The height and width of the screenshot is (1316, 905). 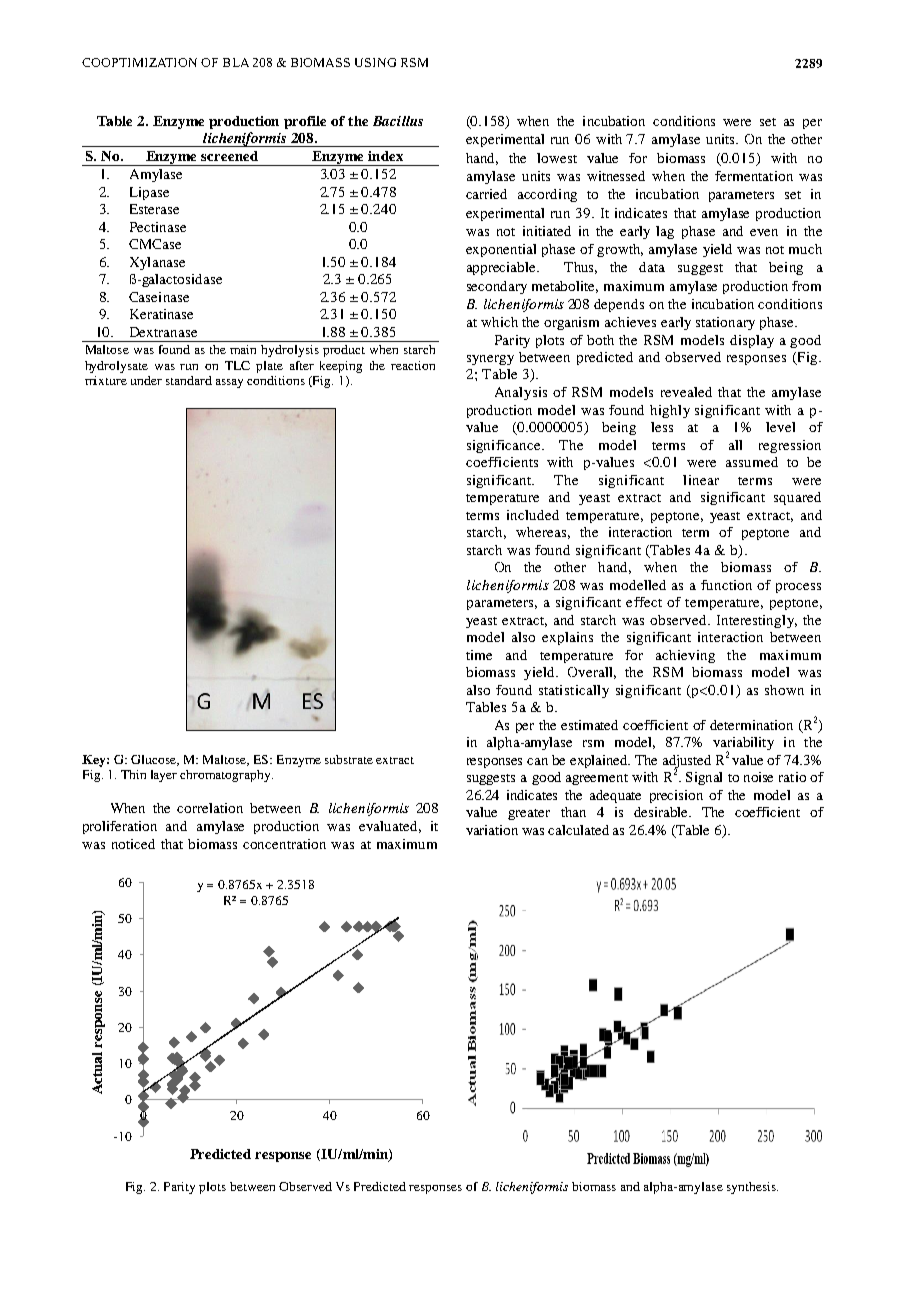 What do you see at coordinates (210, 808) in the screenshot?
I see `correlation` at bounding box center [210, 808].
